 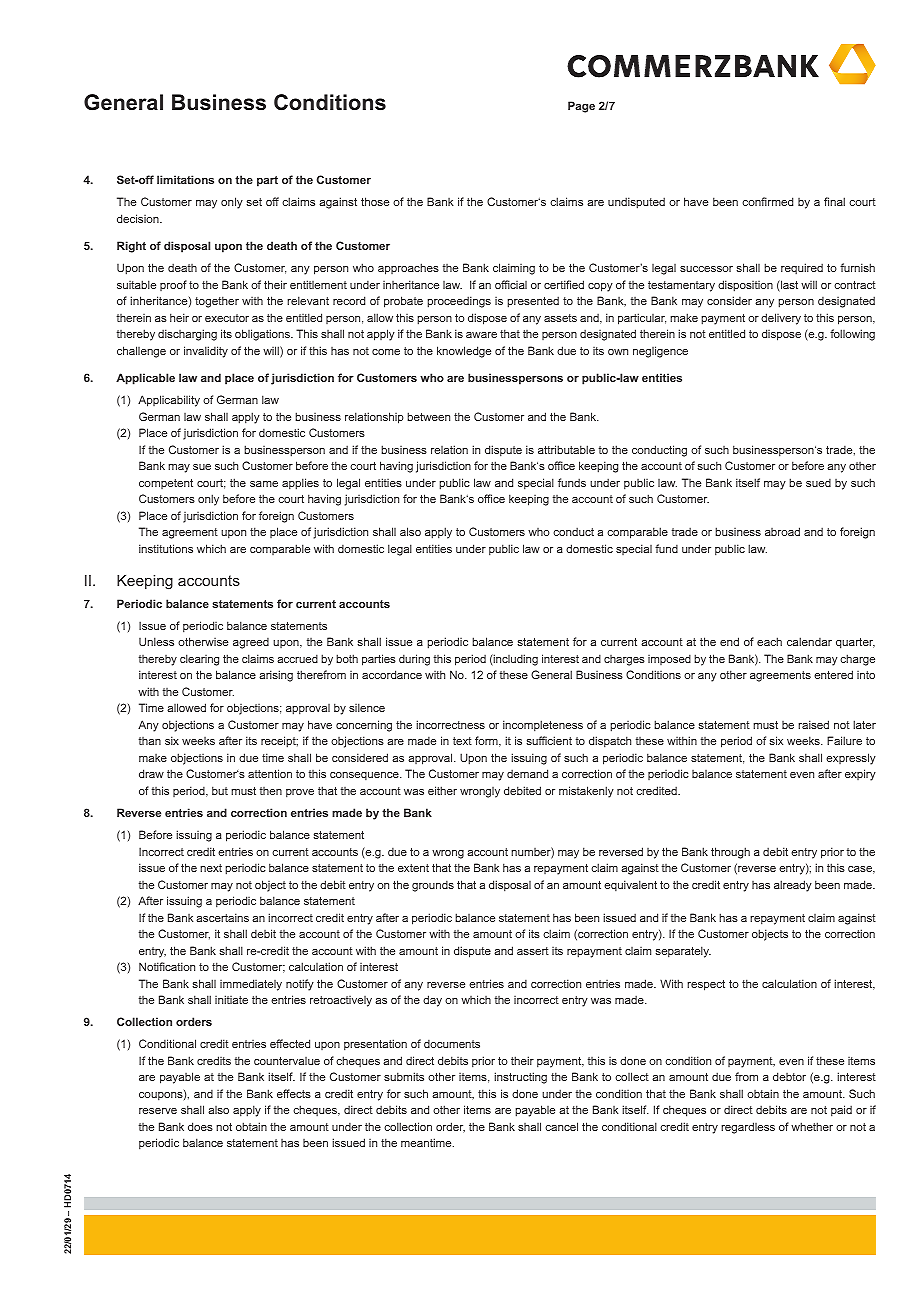 What do you see at coordinates (481, 335) in the screenshot?
I see `aware` at bounding box center [481, 335].
